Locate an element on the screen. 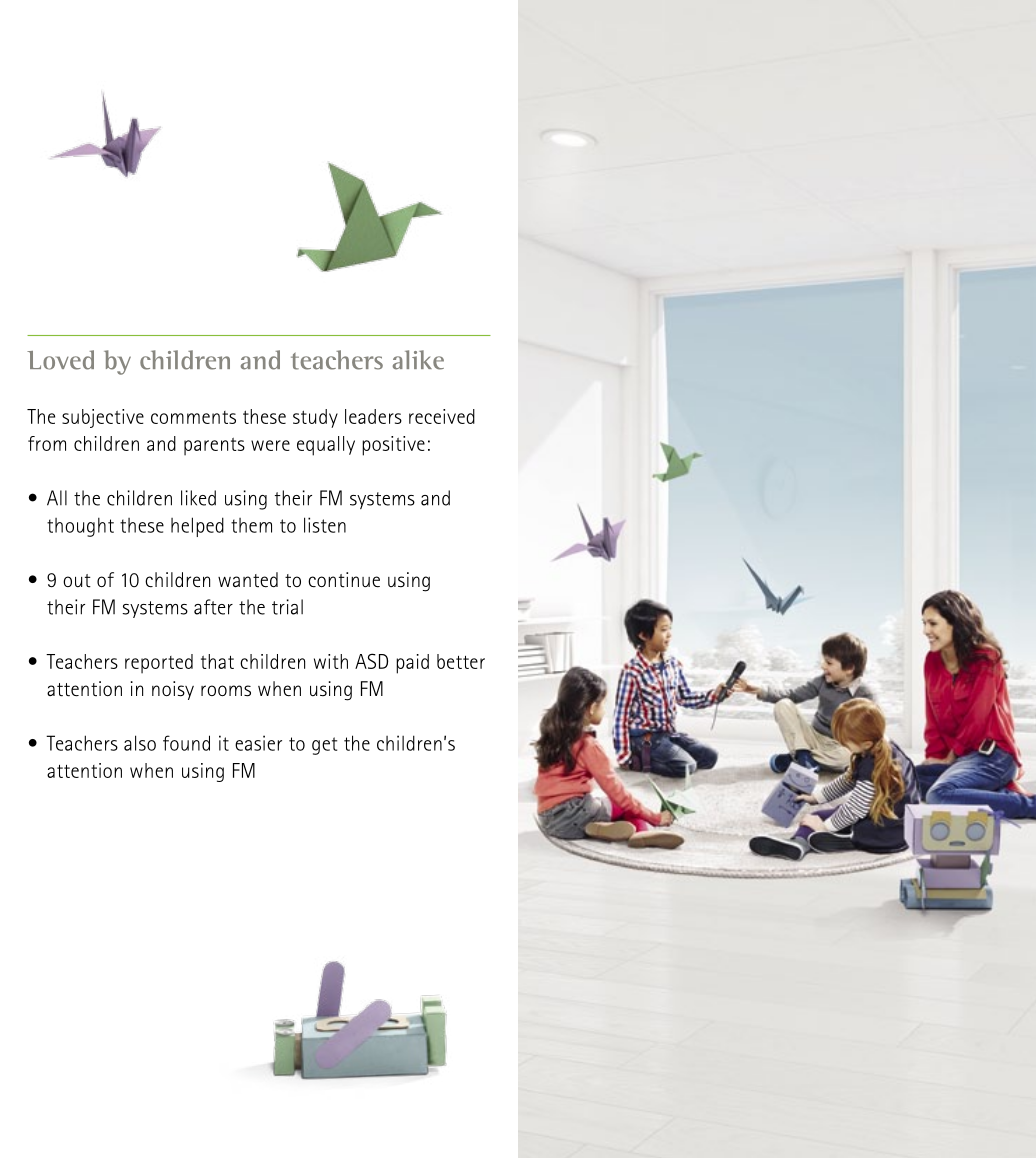 Image resolution: width=1036 pixels, height=1158 pixels. comments is located at coordinates (193, 417).
